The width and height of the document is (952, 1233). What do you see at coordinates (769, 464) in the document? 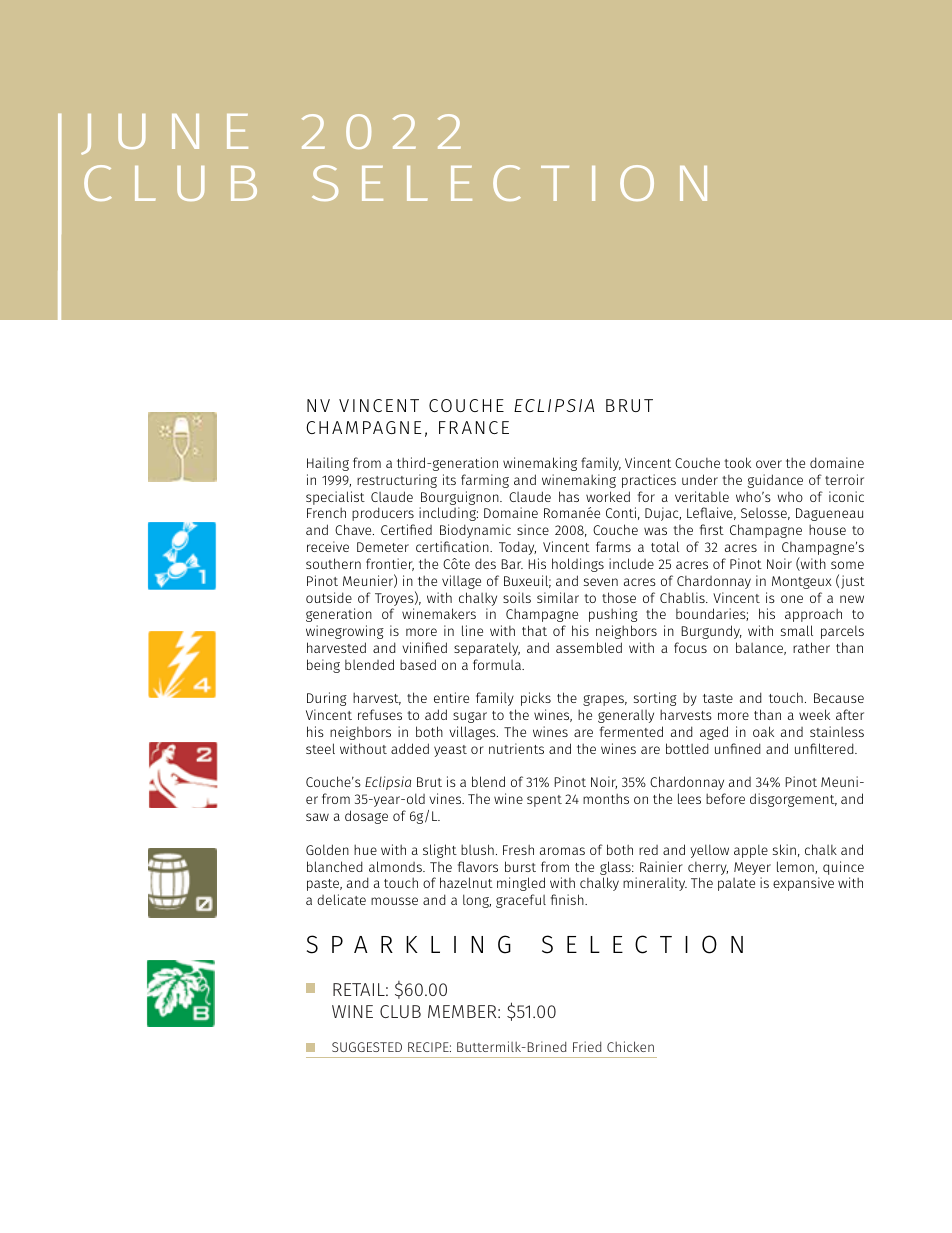
I see `over` at bounding box center [769, 464].
